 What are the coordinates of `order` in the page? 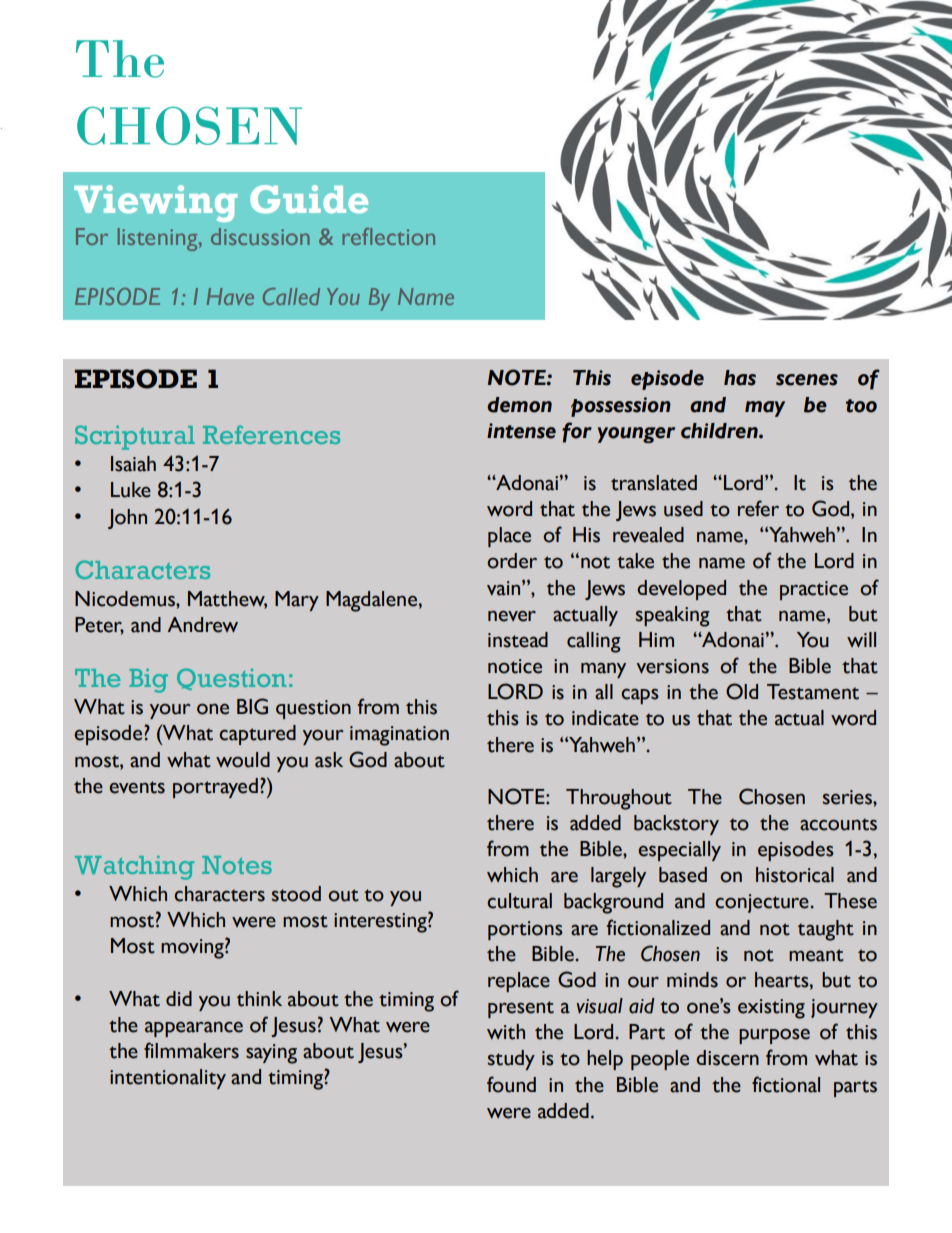 It's located at (512, 561).
